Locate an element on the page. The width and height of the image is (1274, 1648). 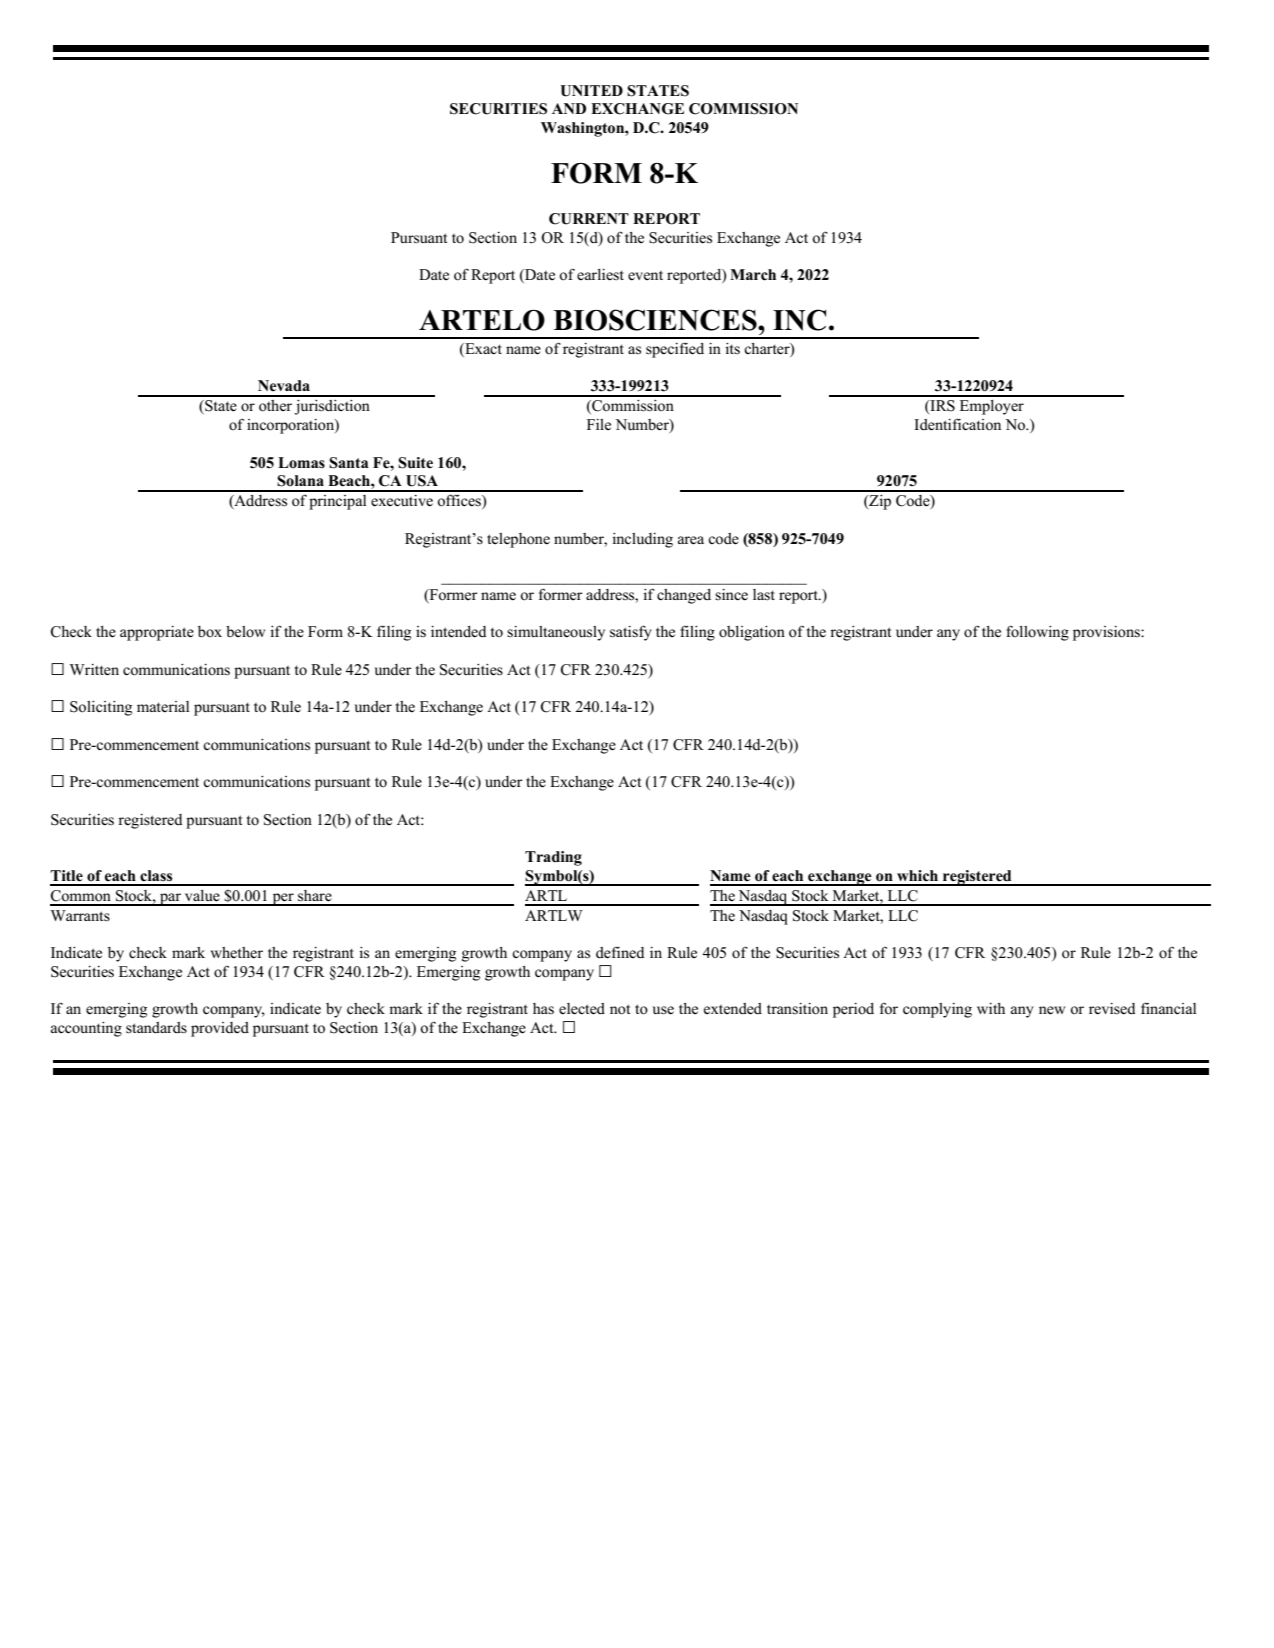
provided is located at coordinates (220, 1029).
